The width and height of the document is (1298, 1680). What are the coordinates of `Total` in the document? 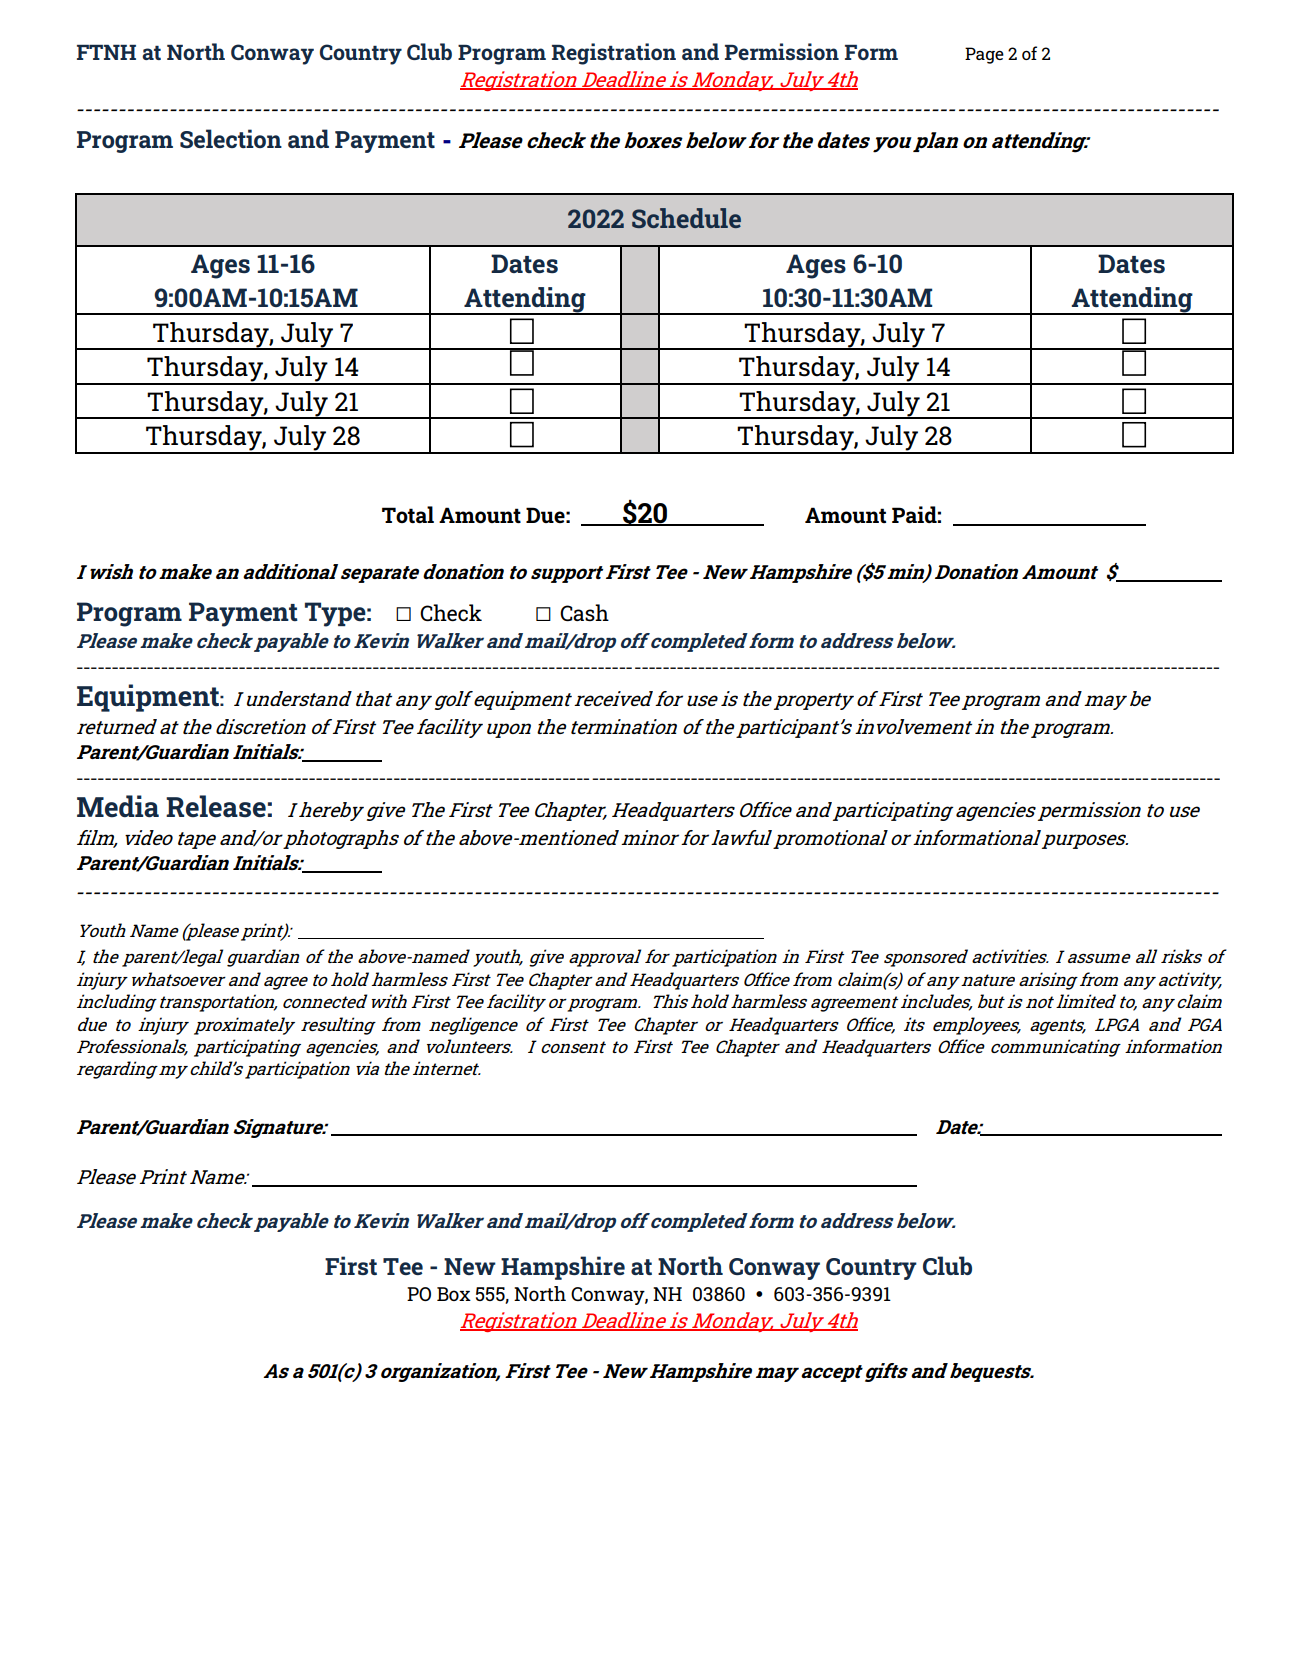 It's located at (408, 514).
